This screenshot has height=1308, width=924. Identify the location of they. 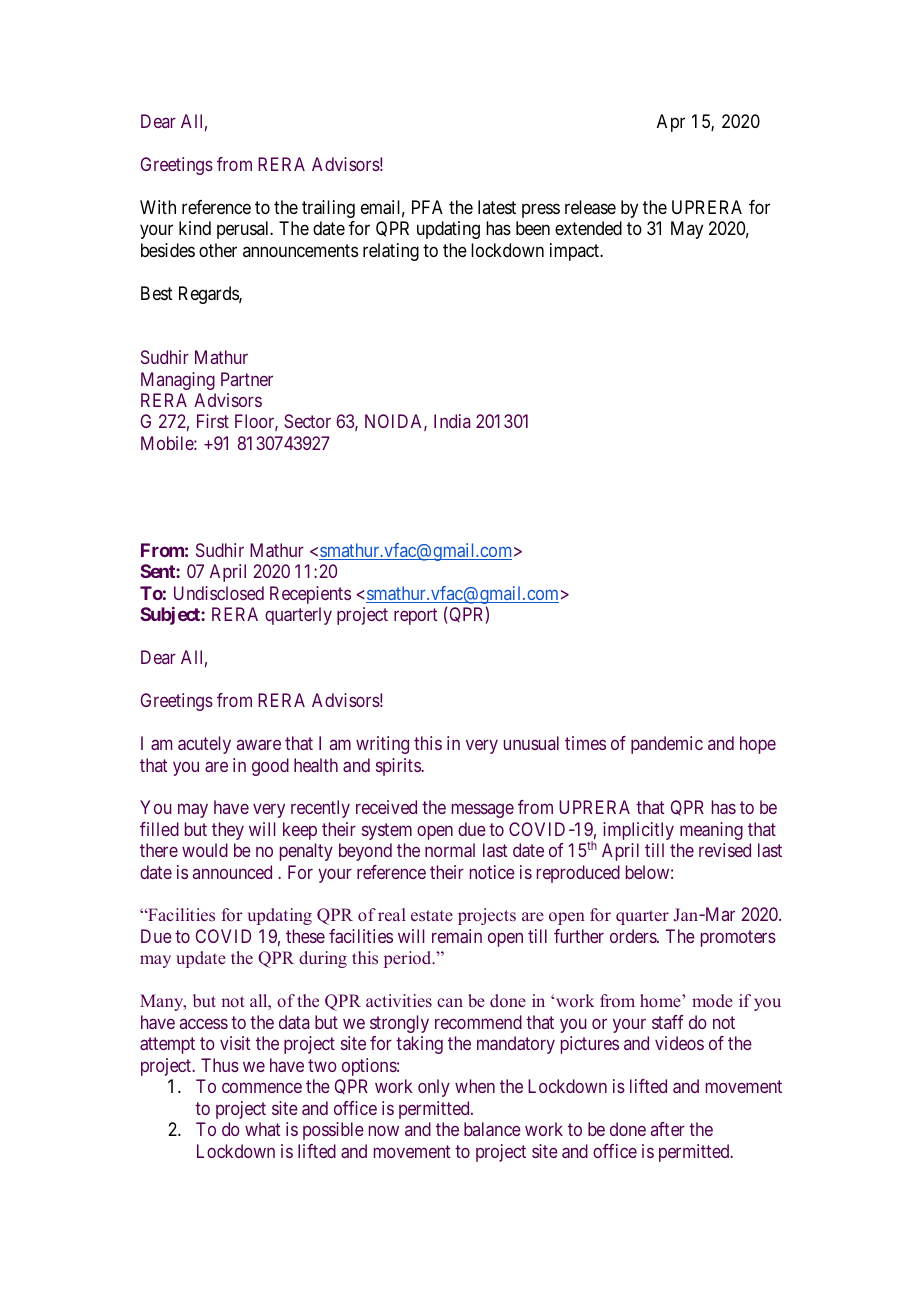
(228, 831).
